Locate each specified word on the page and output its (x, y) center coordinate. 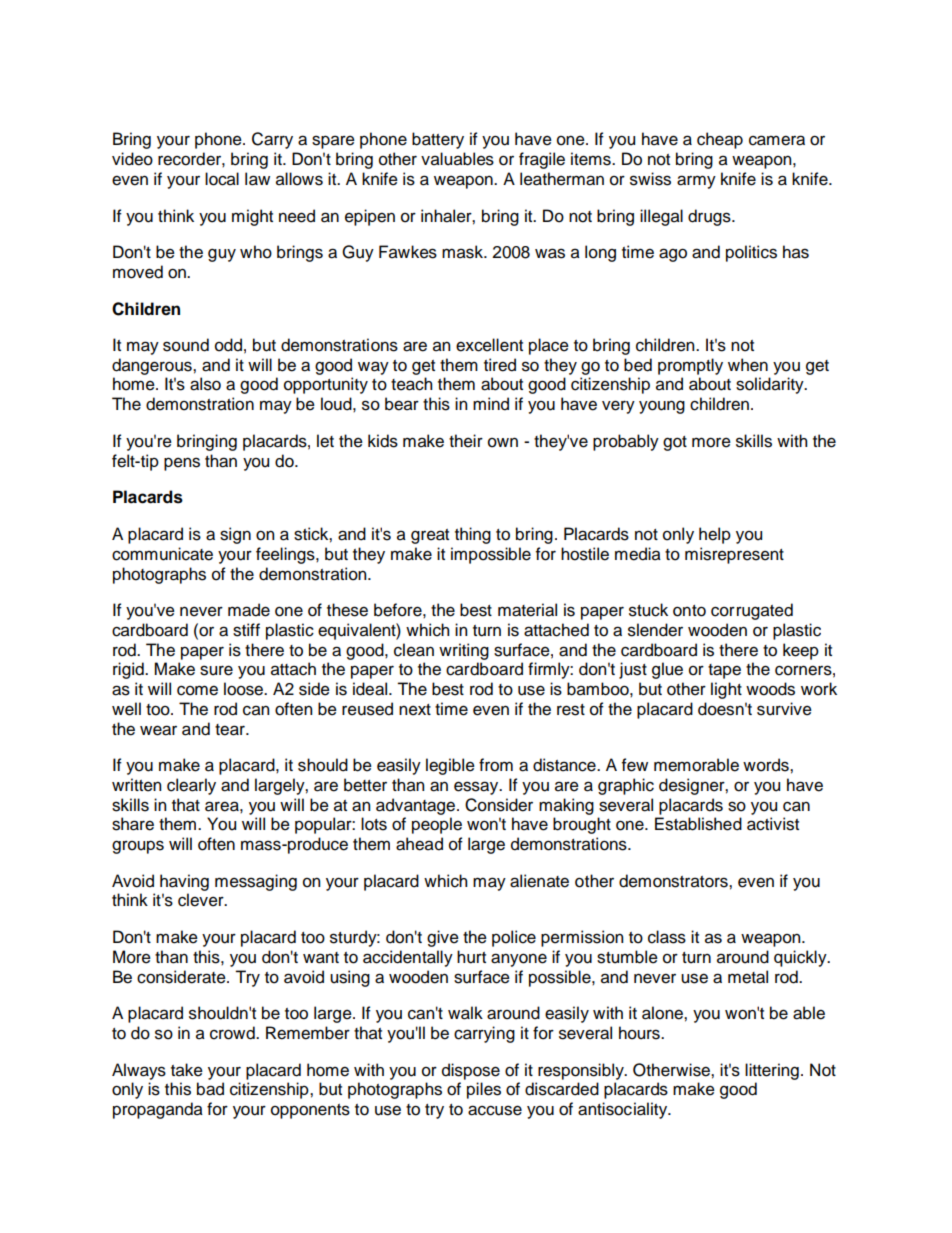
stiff (246, 630)
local (222, 179)
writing (464, 651)
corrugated (752, 611)
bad (210, 1089)
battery (438, 140)
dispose (471, 1071)
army (696, 182)
